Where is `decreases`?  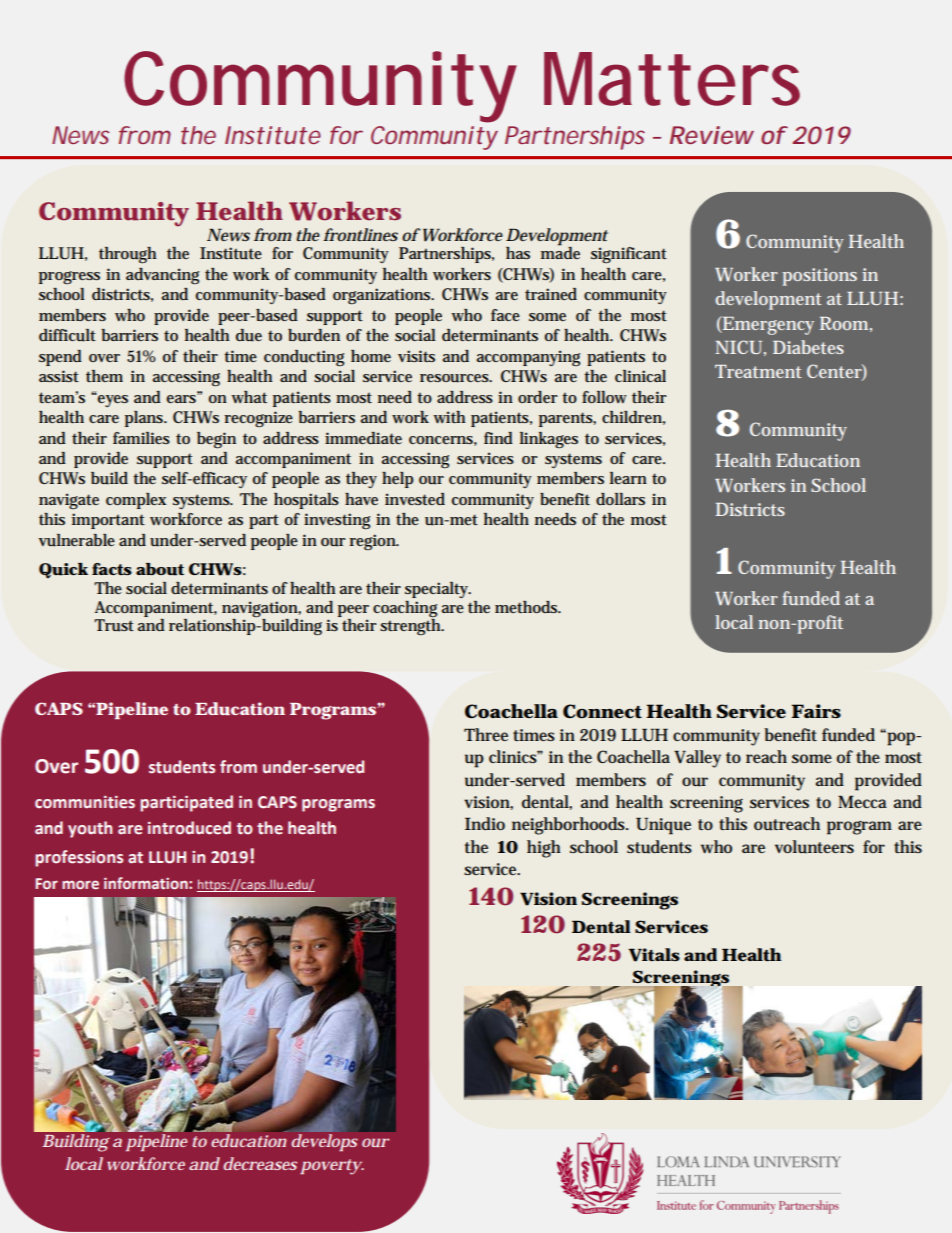 decreases is located at coordinates (260, 1163).
